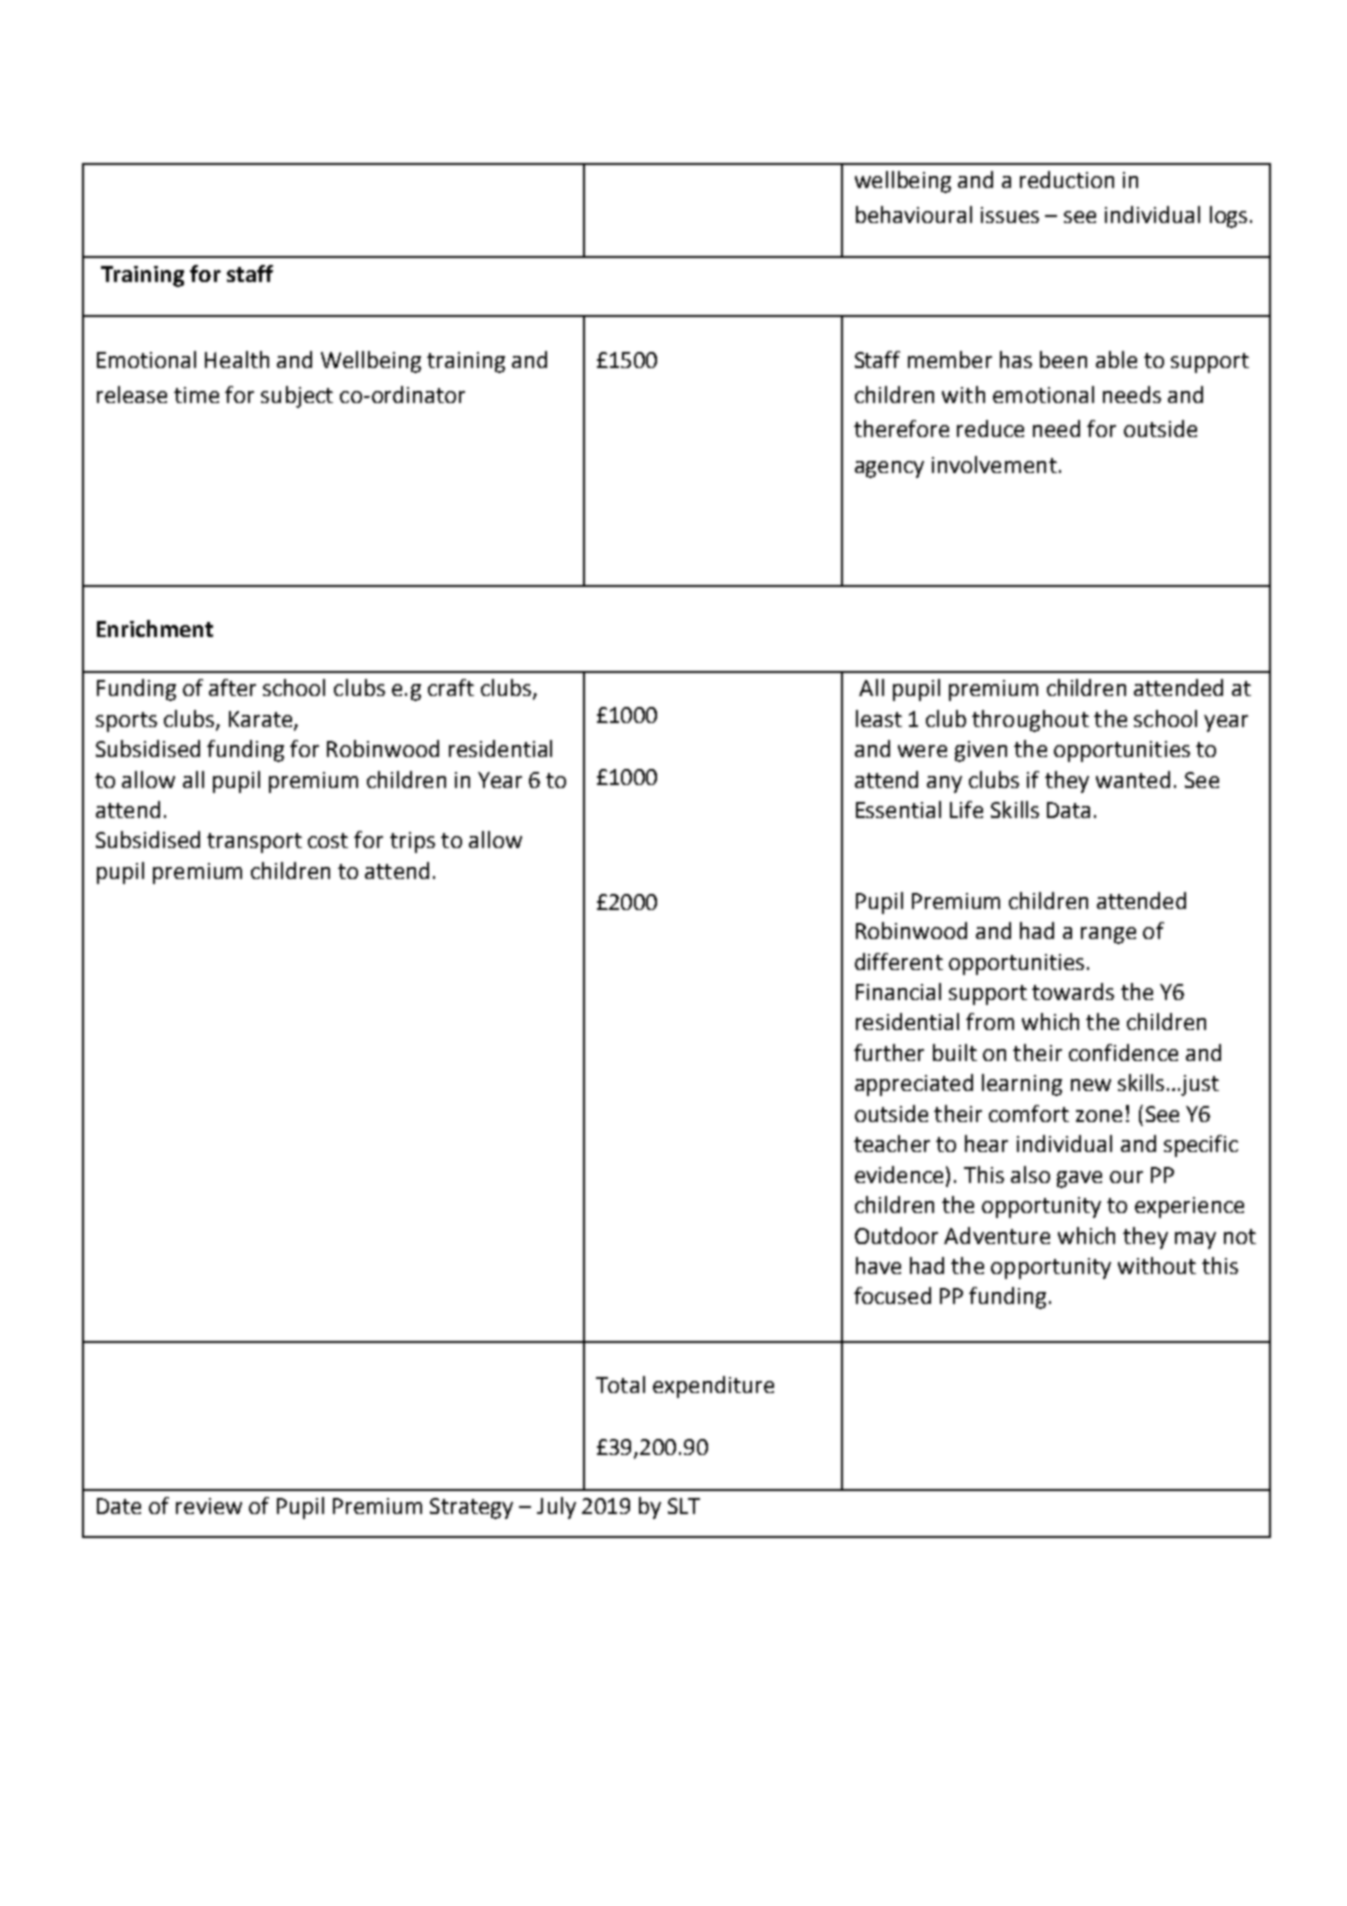  I want to click on SLT, so click(684, 1506).
